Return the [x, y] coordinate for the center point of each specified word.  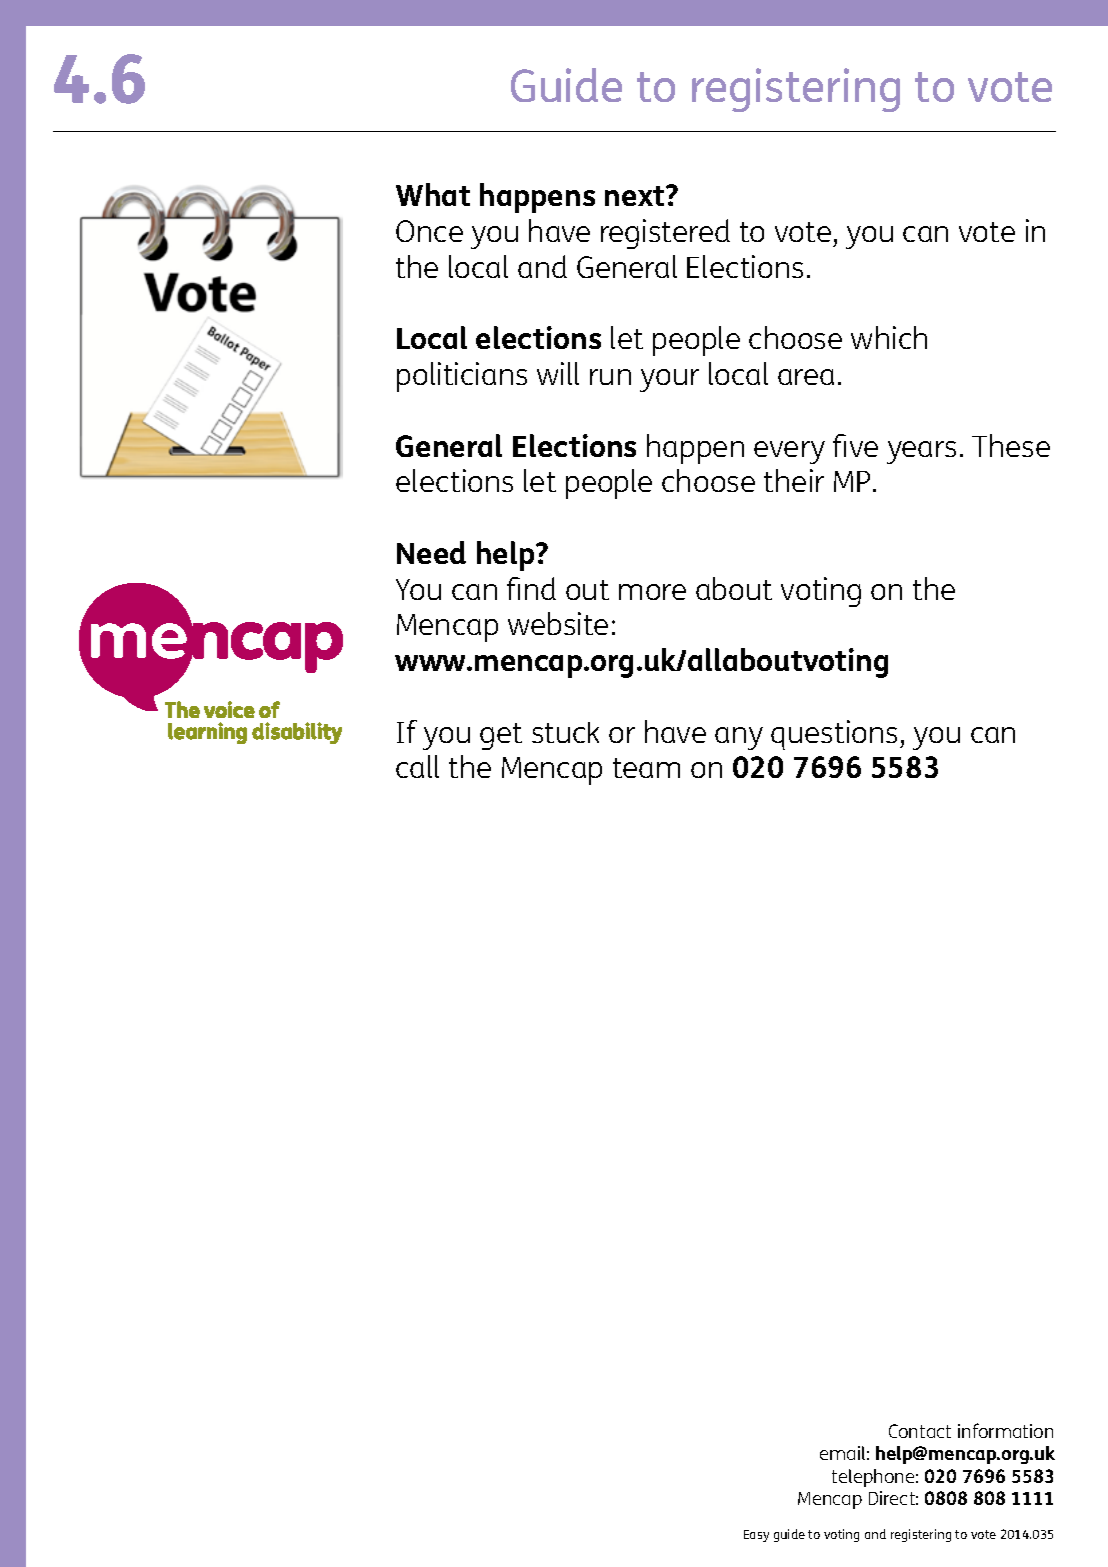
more [652, 592]
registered [665, 234]
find [531, 588]
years [921, 452]
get [501, 736]
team [646, 768]
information [1005, 1430]
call [417, 766]
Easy [756, 1536]
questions [834, 735]
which [889, 337]
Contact [920, 1431]
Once [429, 231]
